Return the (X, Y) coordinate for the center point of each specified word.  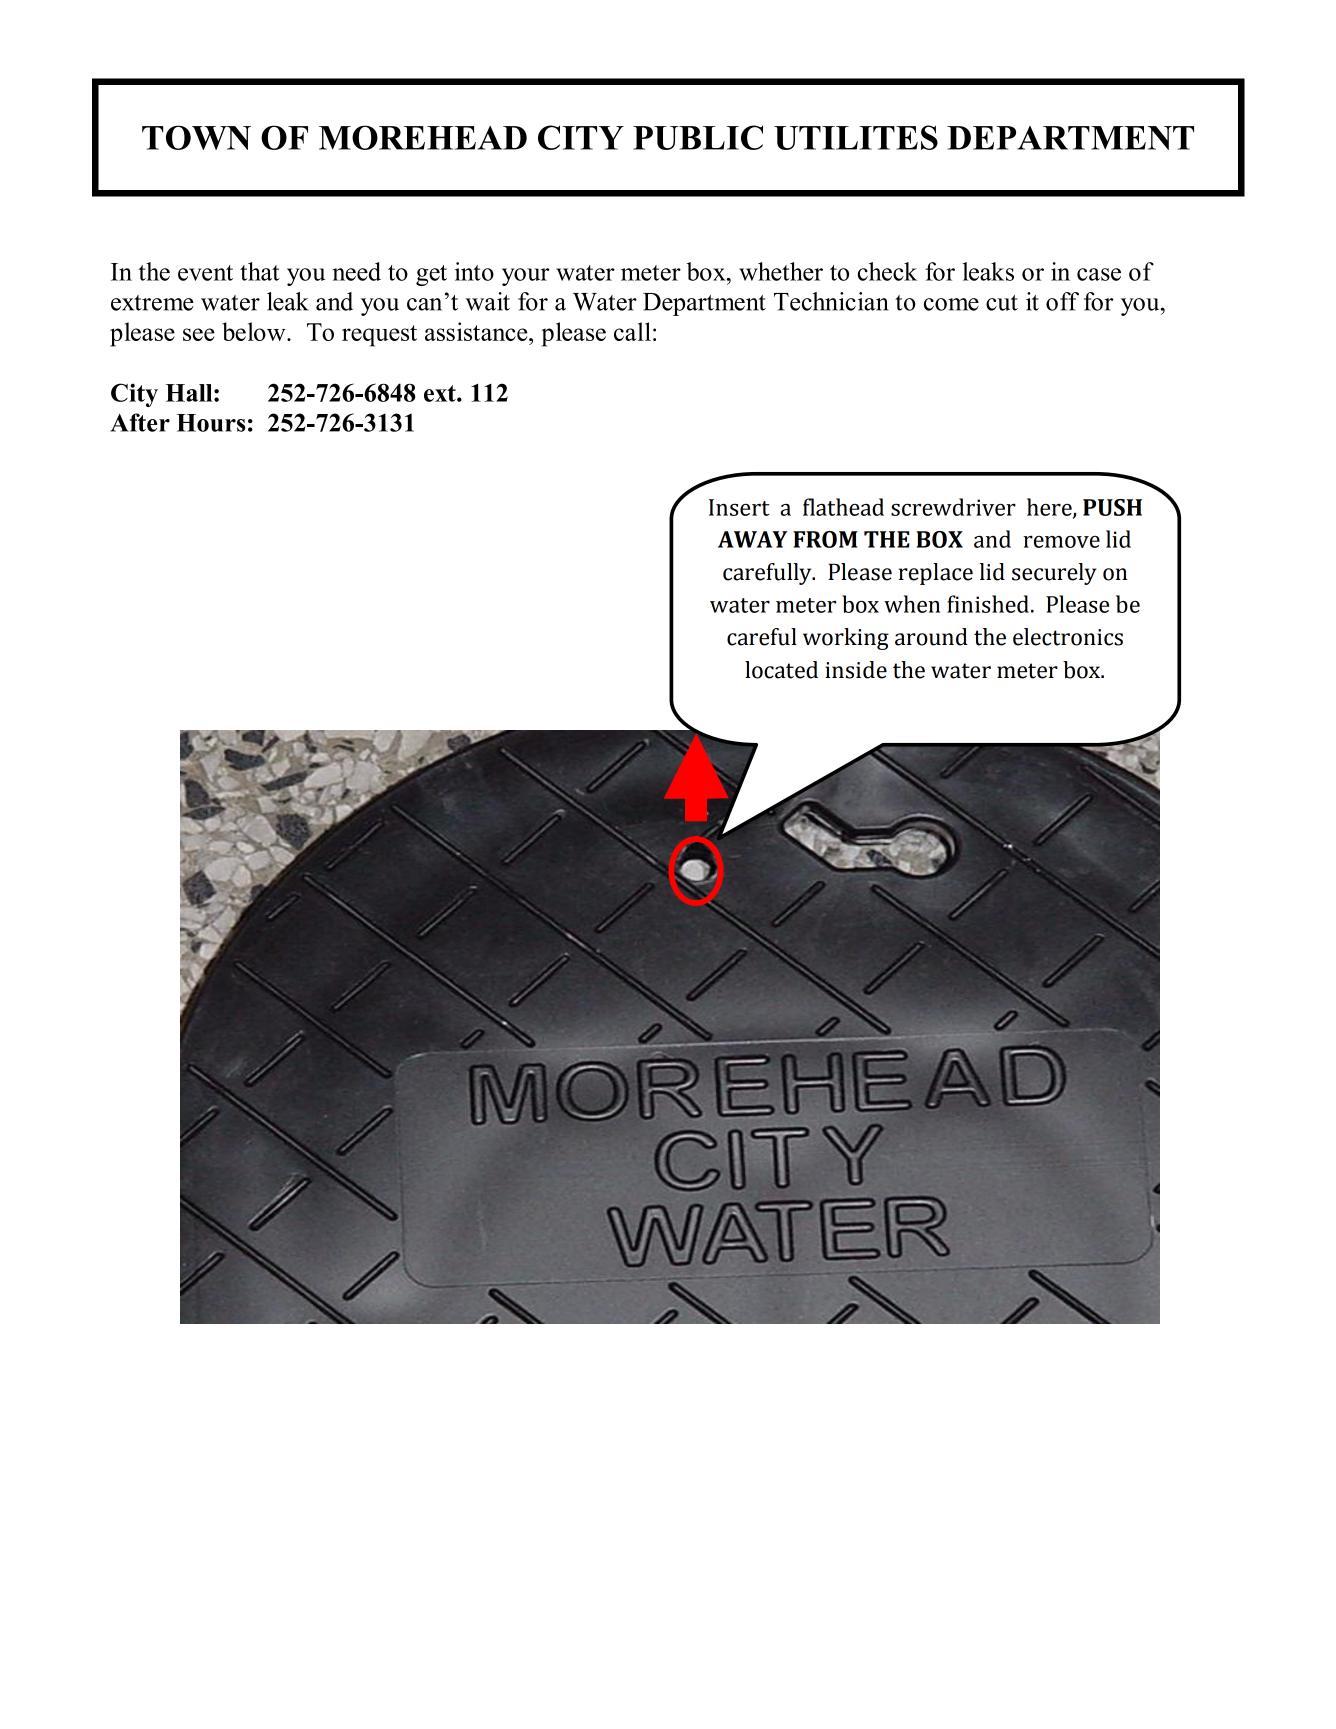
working (846, 639)
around (931, 637)
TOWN (196, 137)
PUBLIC (698, 137)
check (887, 271)
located (781, 670)
